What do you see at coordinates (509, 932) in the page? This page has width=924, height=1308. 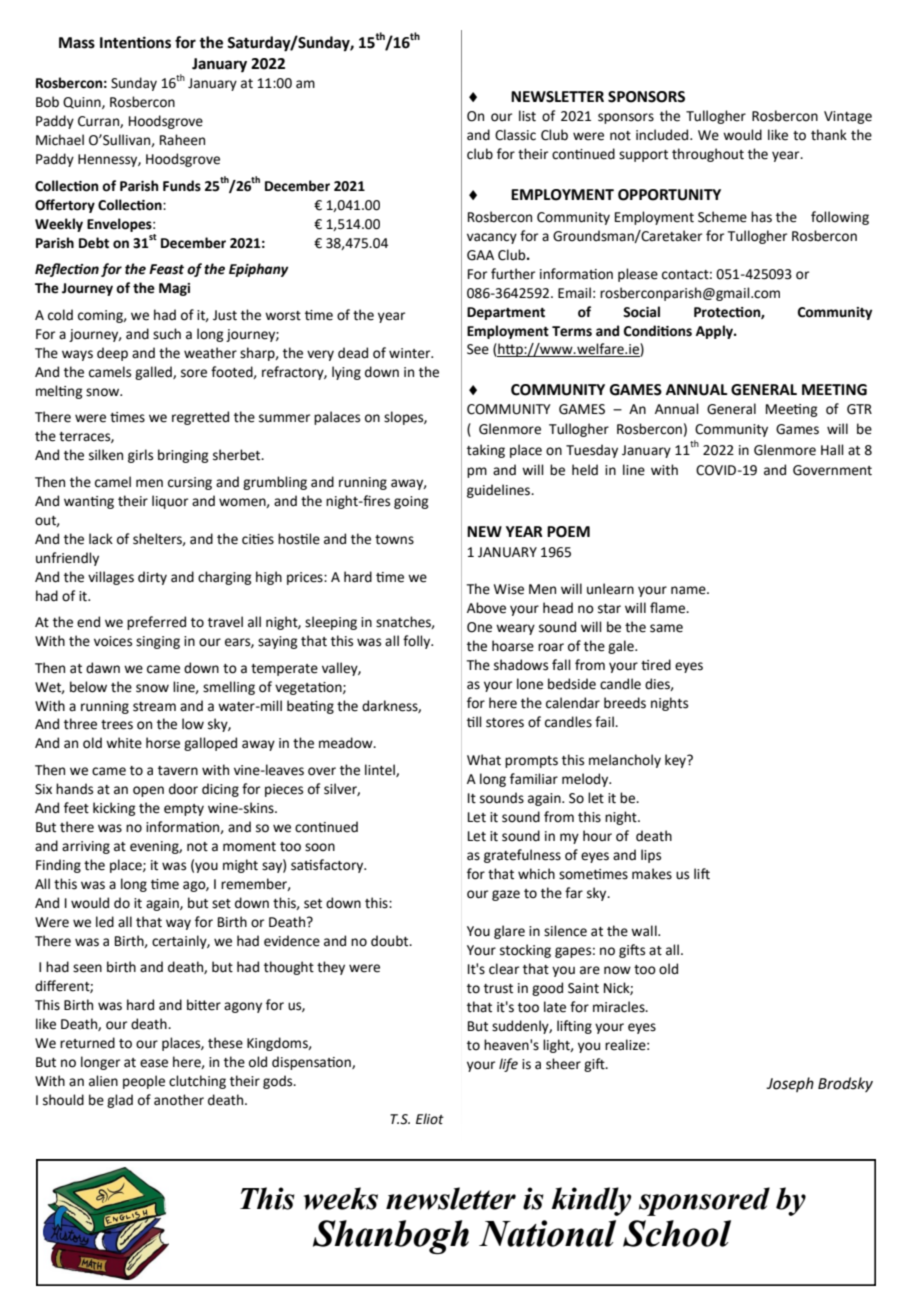 I see `glare` at bounding box center [509, 932].
